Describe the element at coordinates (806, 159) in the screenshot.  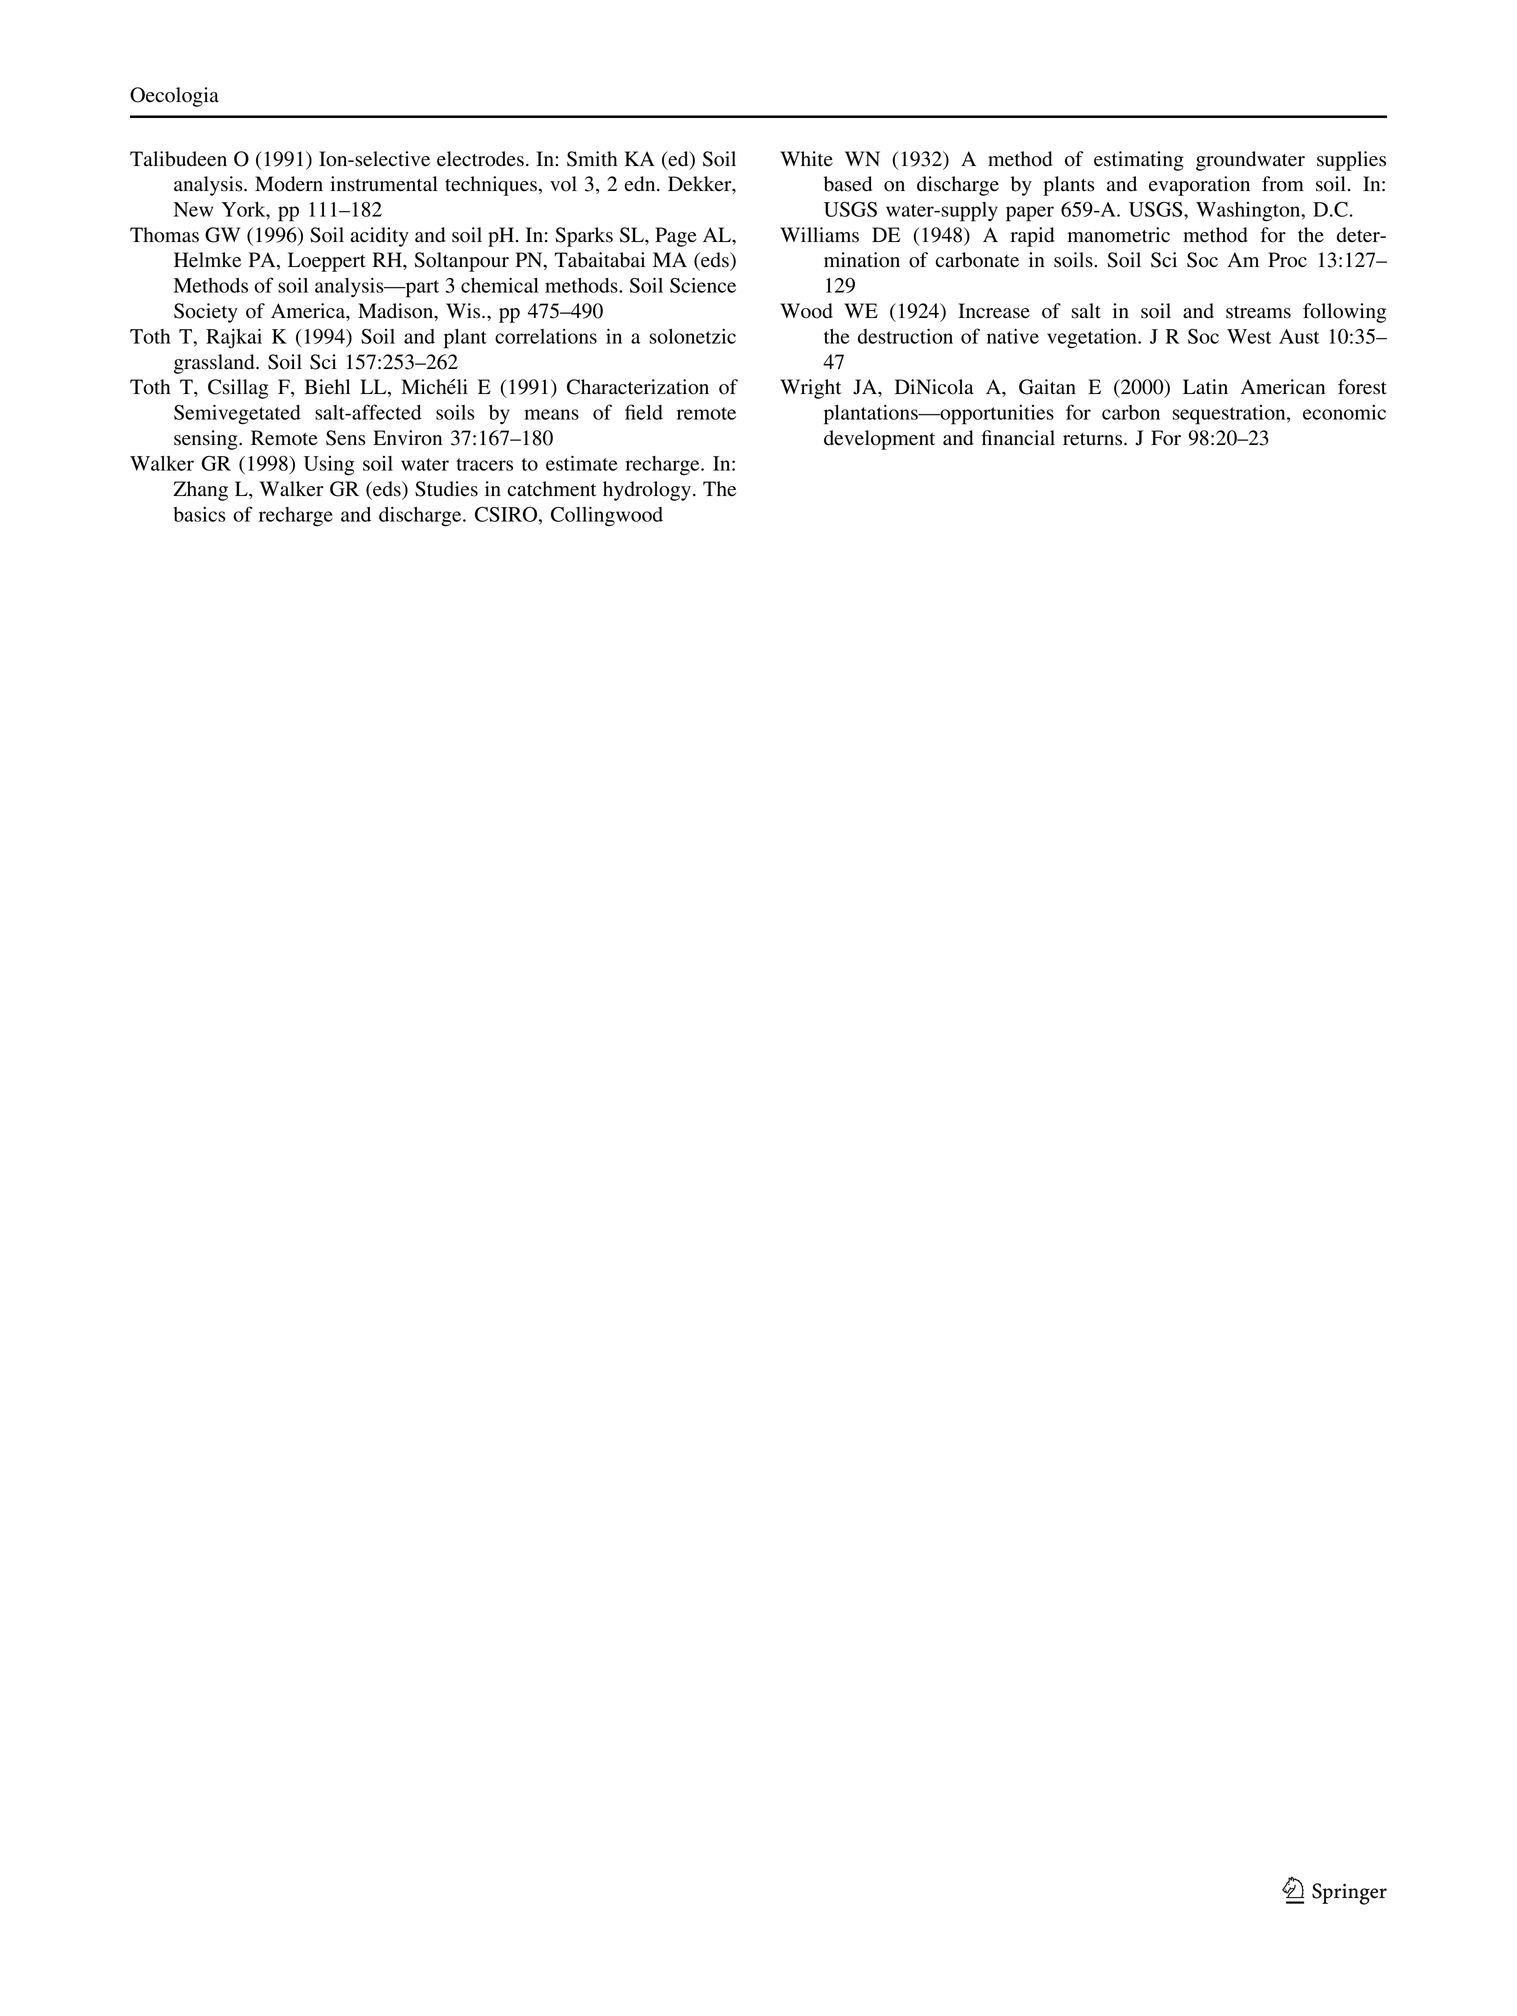
I see `White` at that location.
